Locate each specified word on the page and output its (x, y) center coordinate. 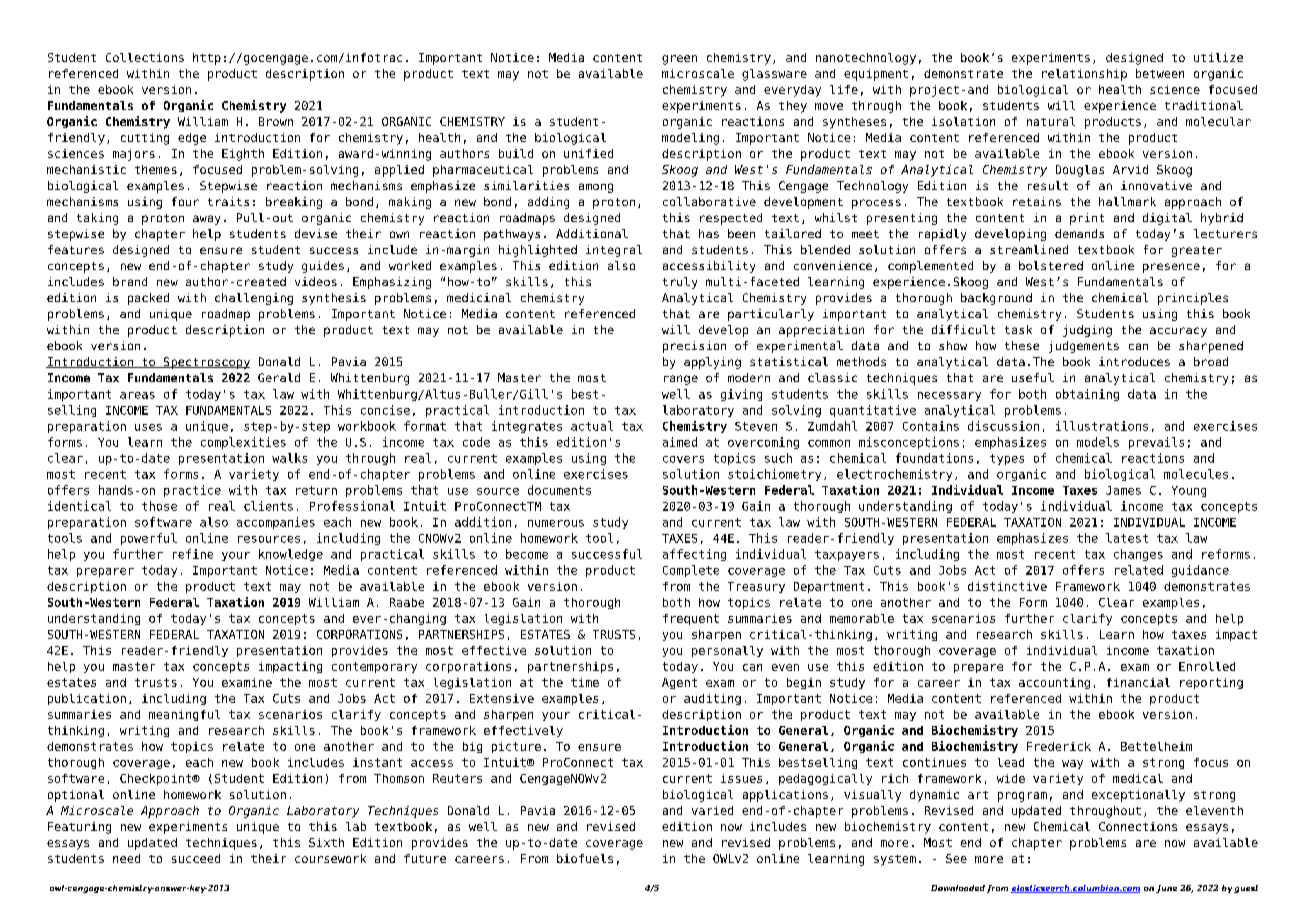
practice (192, 491)
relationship (1084, 75)
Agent (679, 683)
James (1123, 490)
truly (680, 283)
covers (683, 459)
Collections (145, 57)
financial (1138, 682)
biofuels (585, 858)
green (679, 60)
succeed (196, 858)
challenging (254, 299)
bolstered (1051, 265)
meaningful (184, 715)
